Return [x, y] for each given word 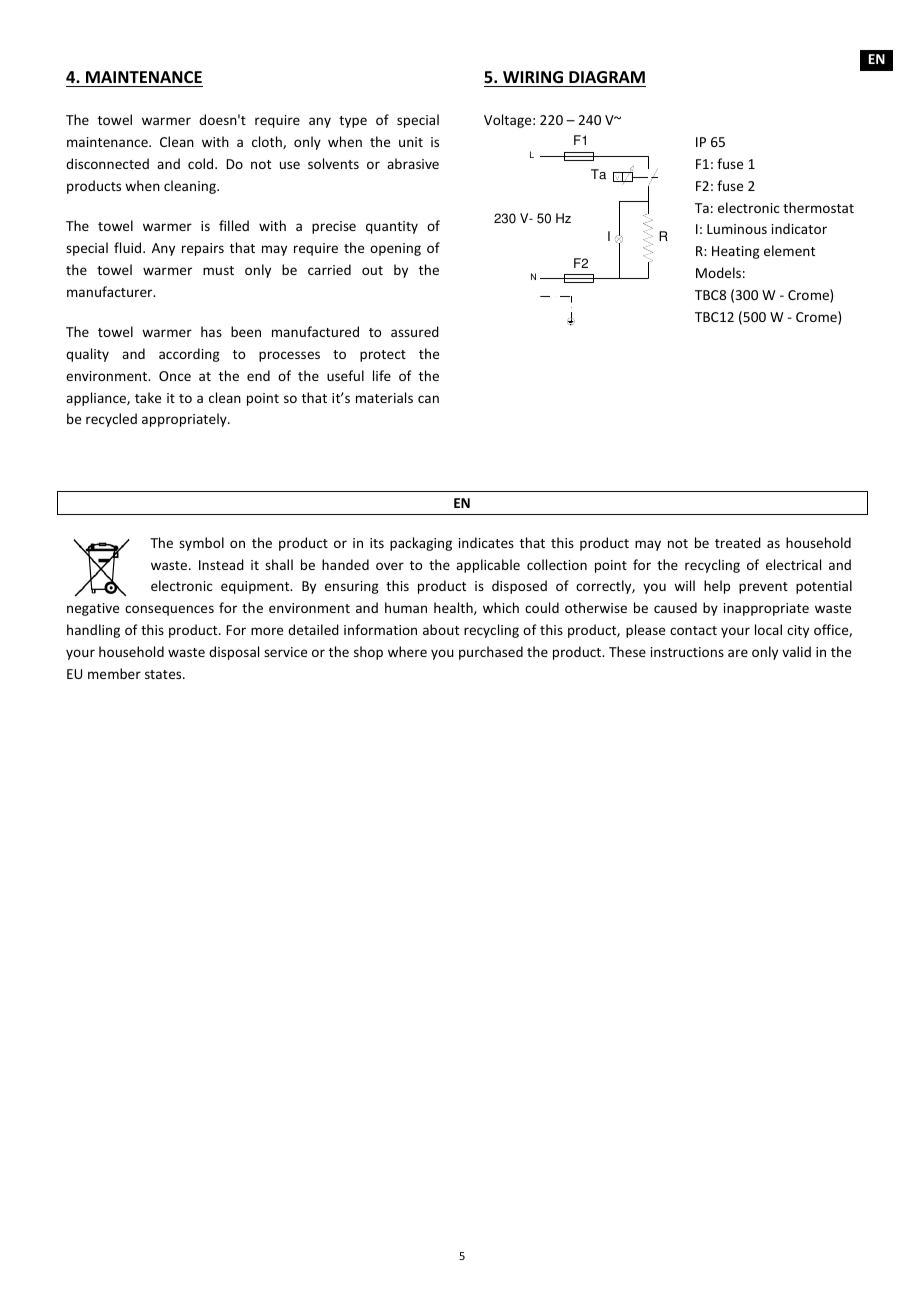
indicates [486, 542]
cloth [268, 142]
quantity [392, 227]
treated [738, 542]
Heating [736, 252]
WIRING [533, 79]
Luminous [737, 229]
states [164, 674]
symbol [201, 544]
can [428, 399]
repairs [203, 249]
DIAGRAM [606, 79]
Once [175, 376]
